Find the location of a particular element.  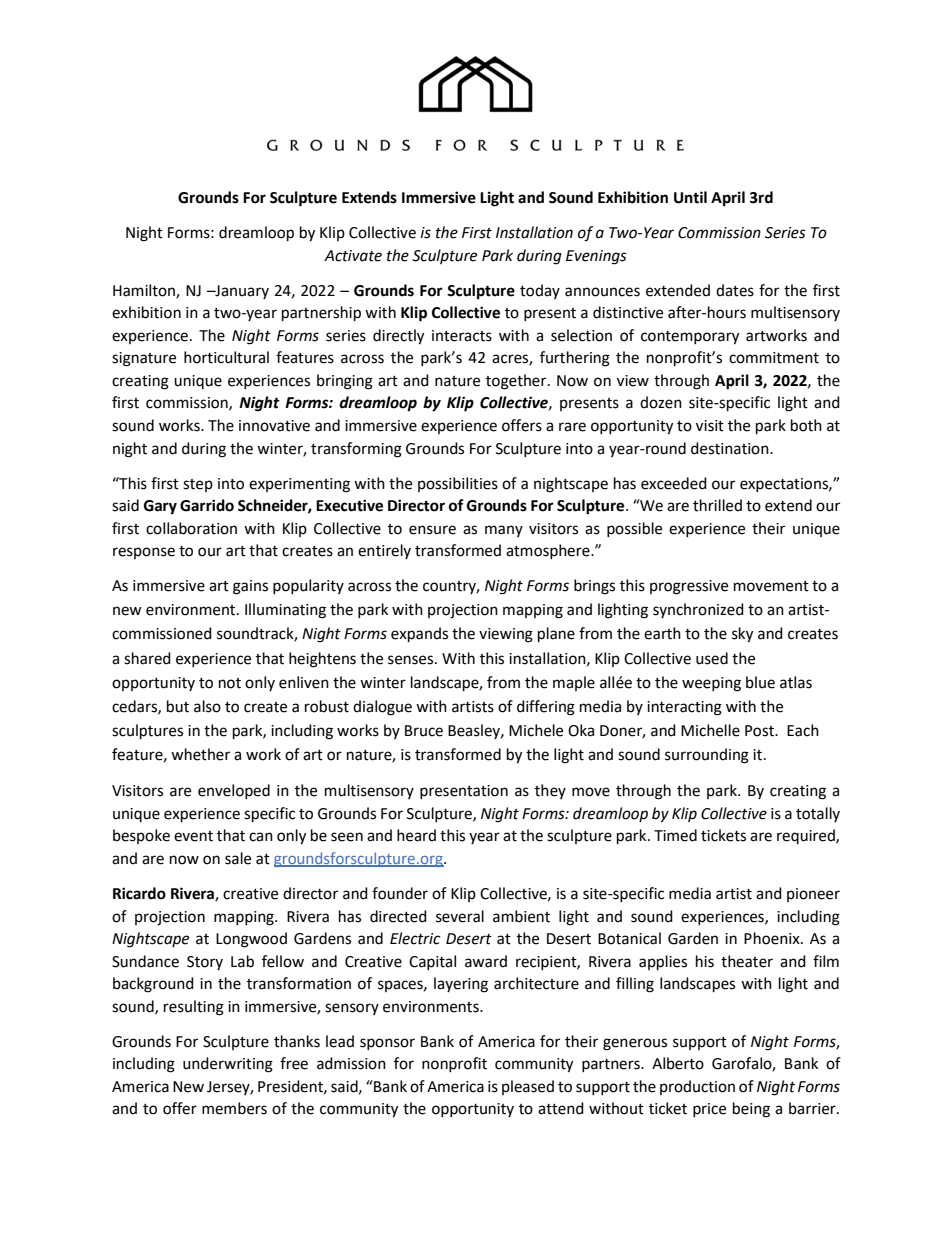

underwriting is located at coordinates (228, 1065).
